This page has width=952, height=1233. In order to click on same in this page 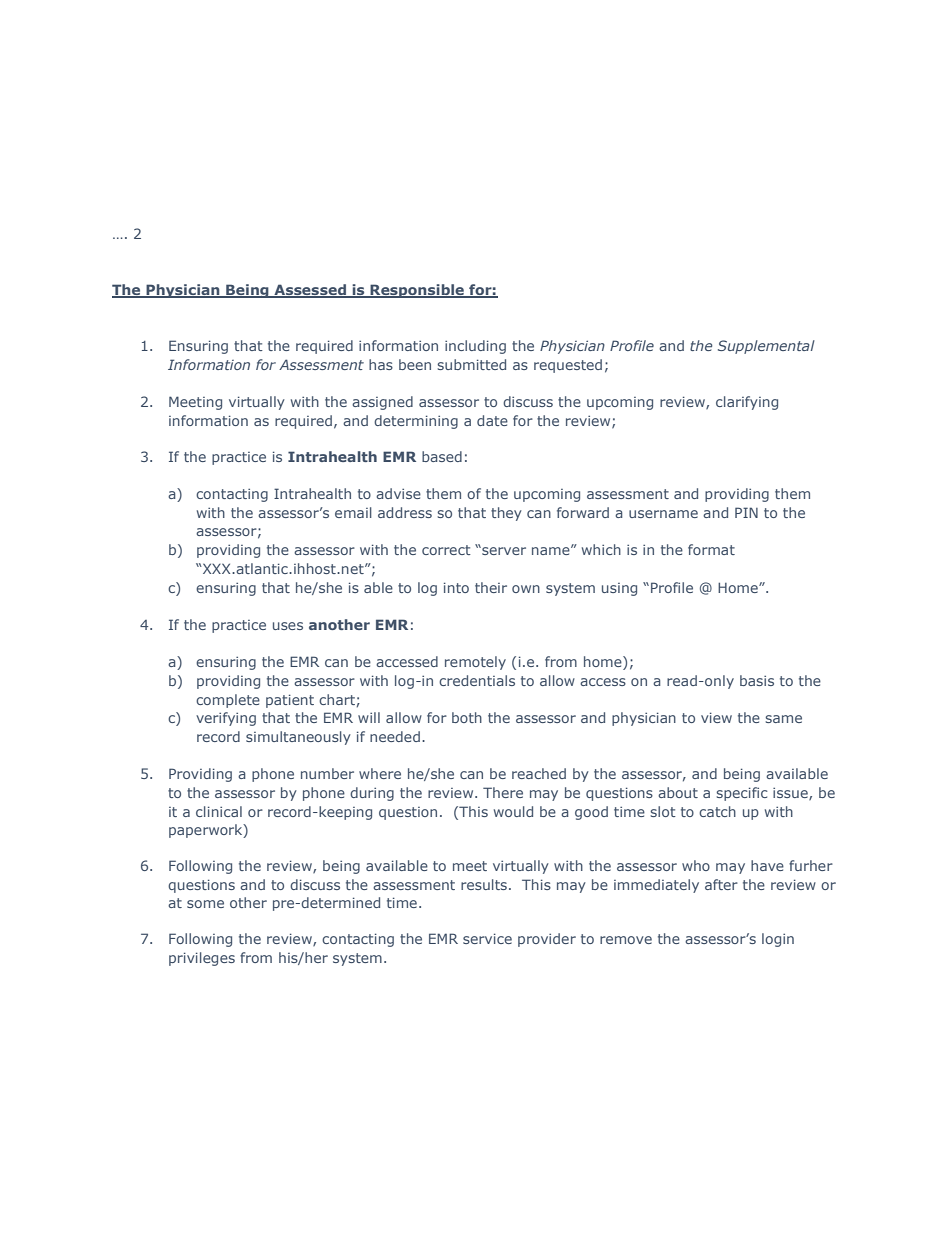, I will do `click(783, 719)`.
